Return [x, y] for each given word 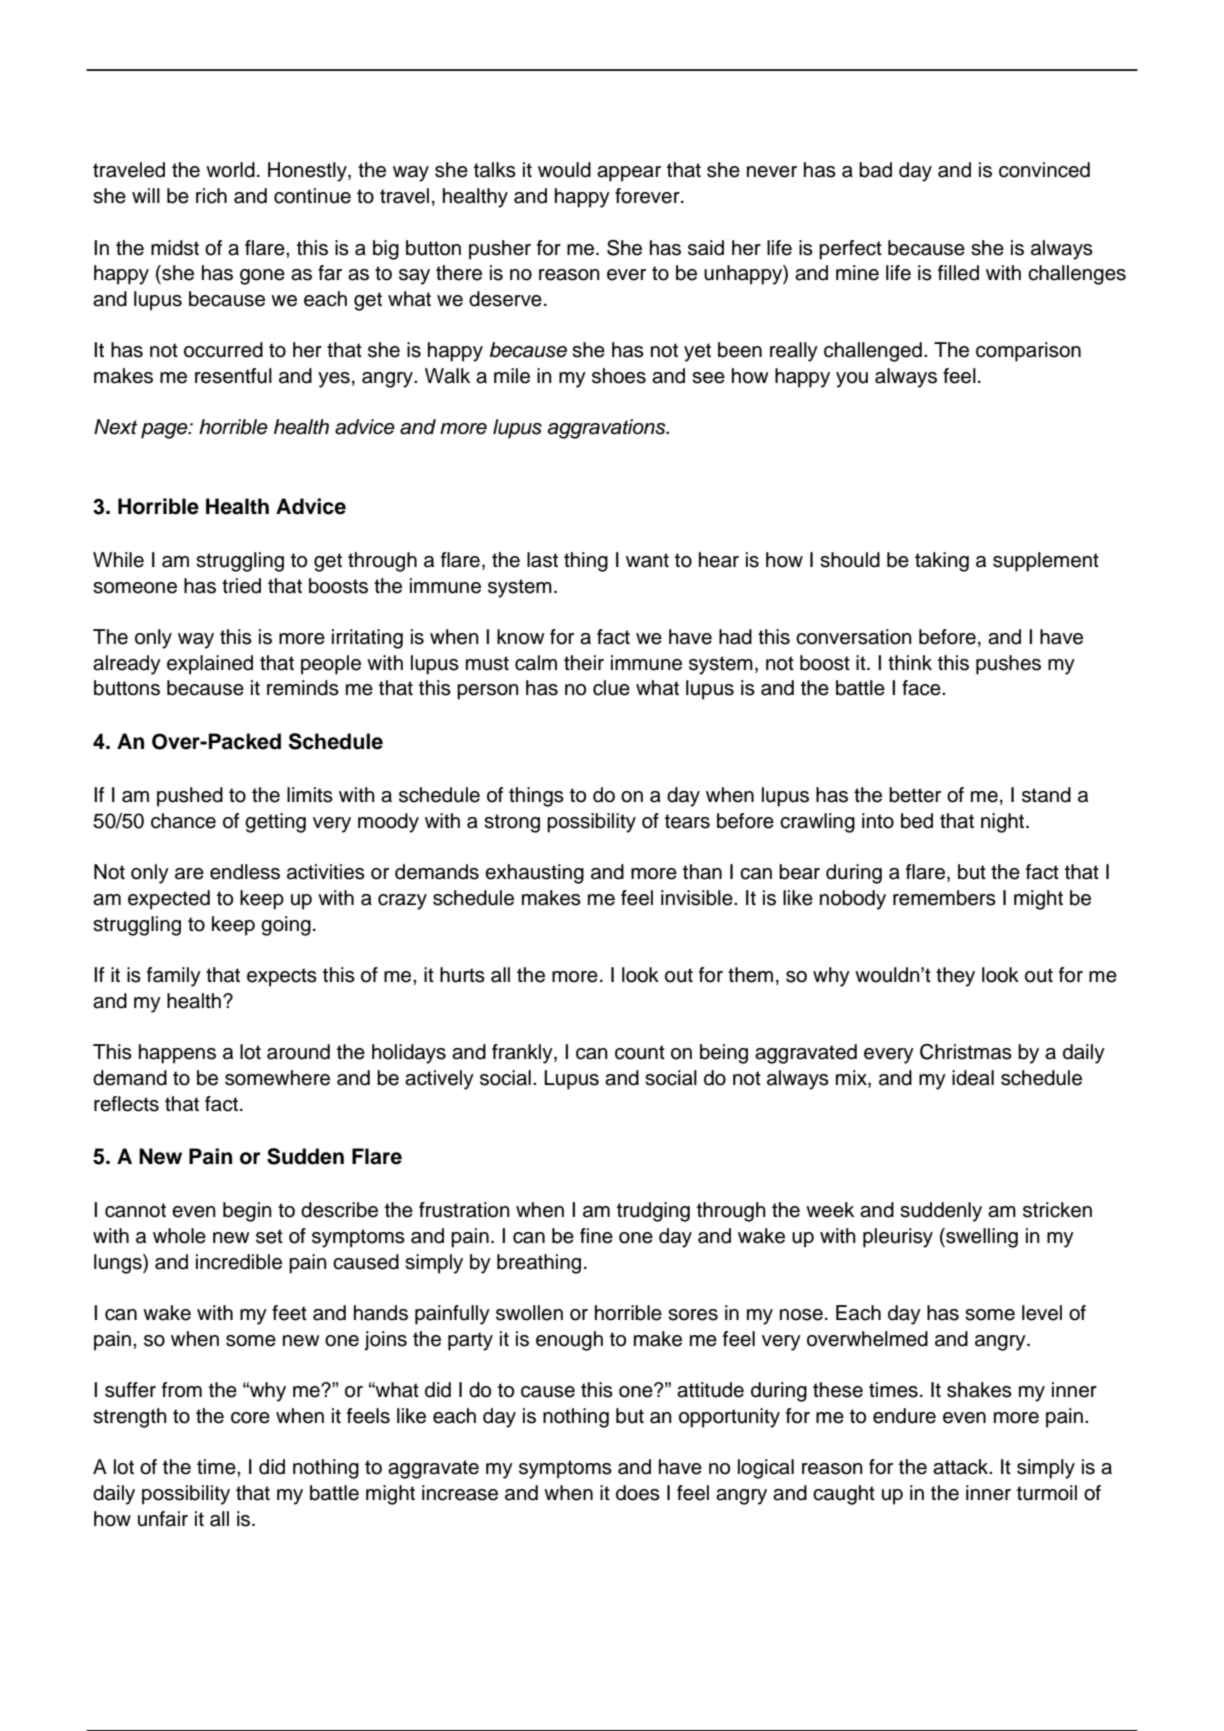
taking [942, 562]
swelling [981, 1238]
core [250, 1418]
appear [629, 174]
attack [962, 1467]
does [638, 1493]
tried [241, 586]
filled [958, 273]
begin [247, 1212]
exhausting [534, 874]
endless [245, 872]
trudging [653, 1212]
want [647, 560]
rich [211, 196]
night [1004, 823]
